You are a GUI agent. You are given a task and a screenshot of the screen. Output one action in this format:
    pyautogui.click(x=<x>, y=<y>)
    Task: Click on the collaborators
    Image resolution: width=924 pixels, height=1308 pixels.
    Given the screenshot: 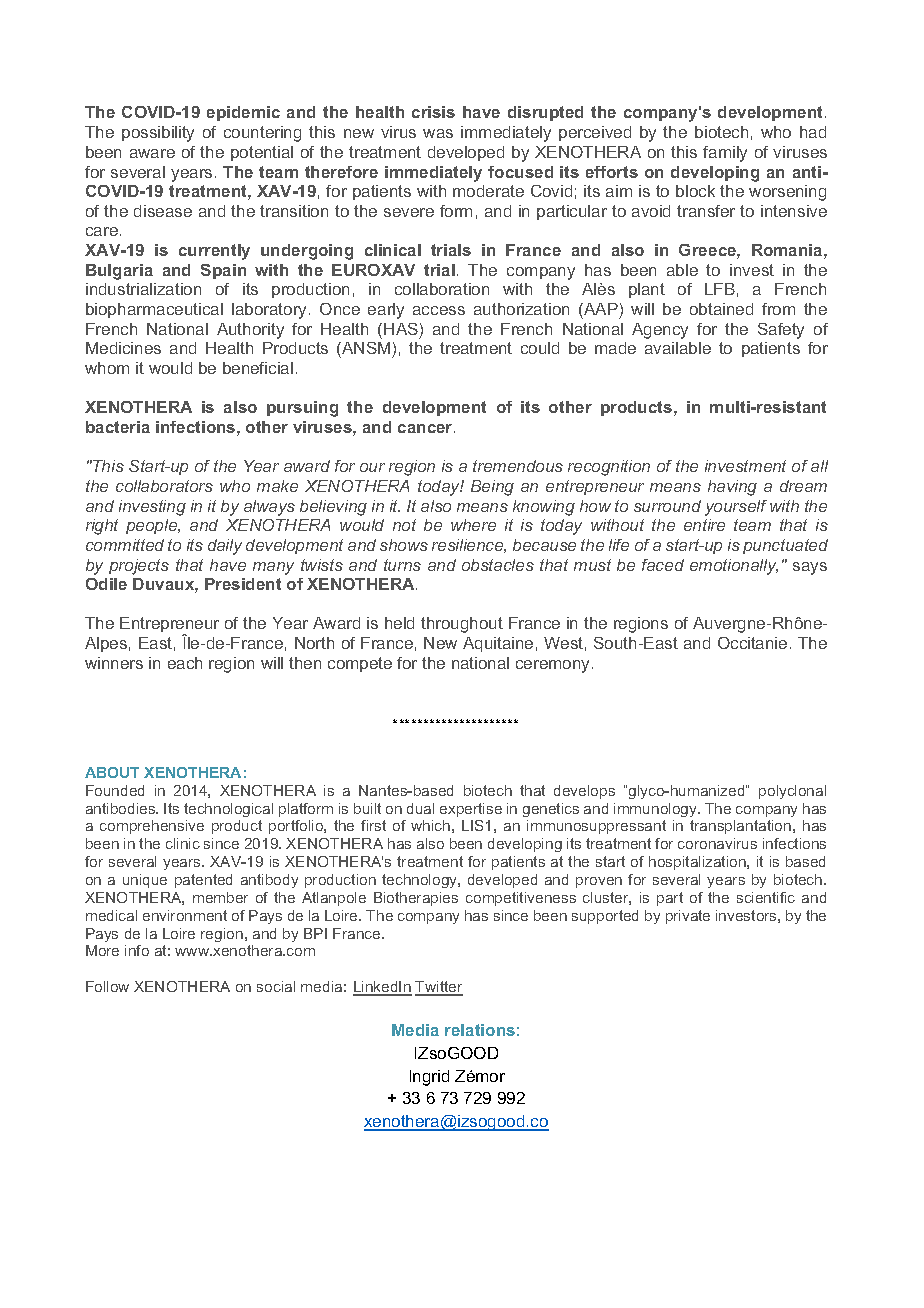 What is the action you would take?
    pyautogui.click(x=164, y=486)
